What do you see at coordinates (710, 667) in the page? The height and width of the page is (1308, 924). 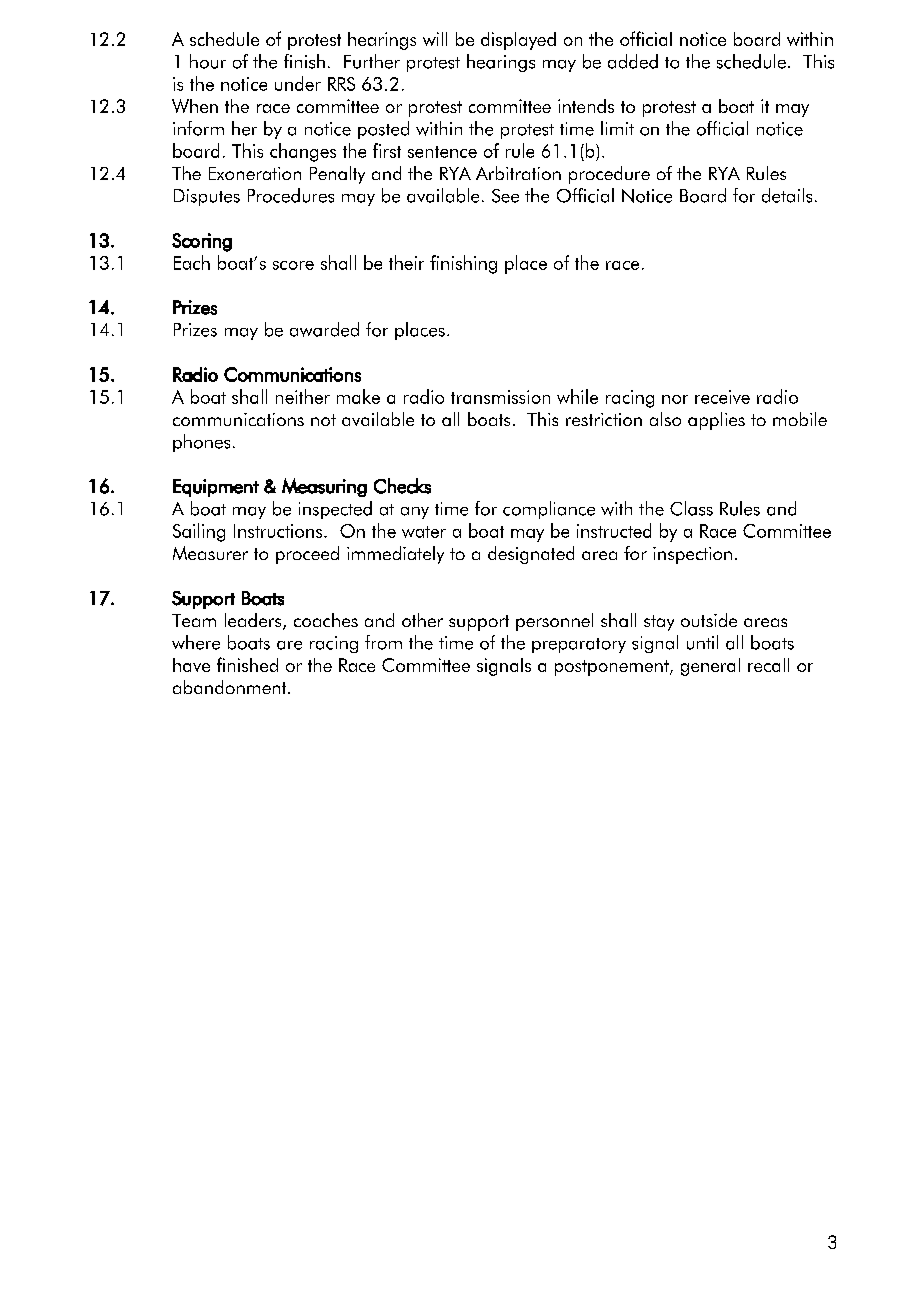 I see `general` at bounding box center [710, 667].
